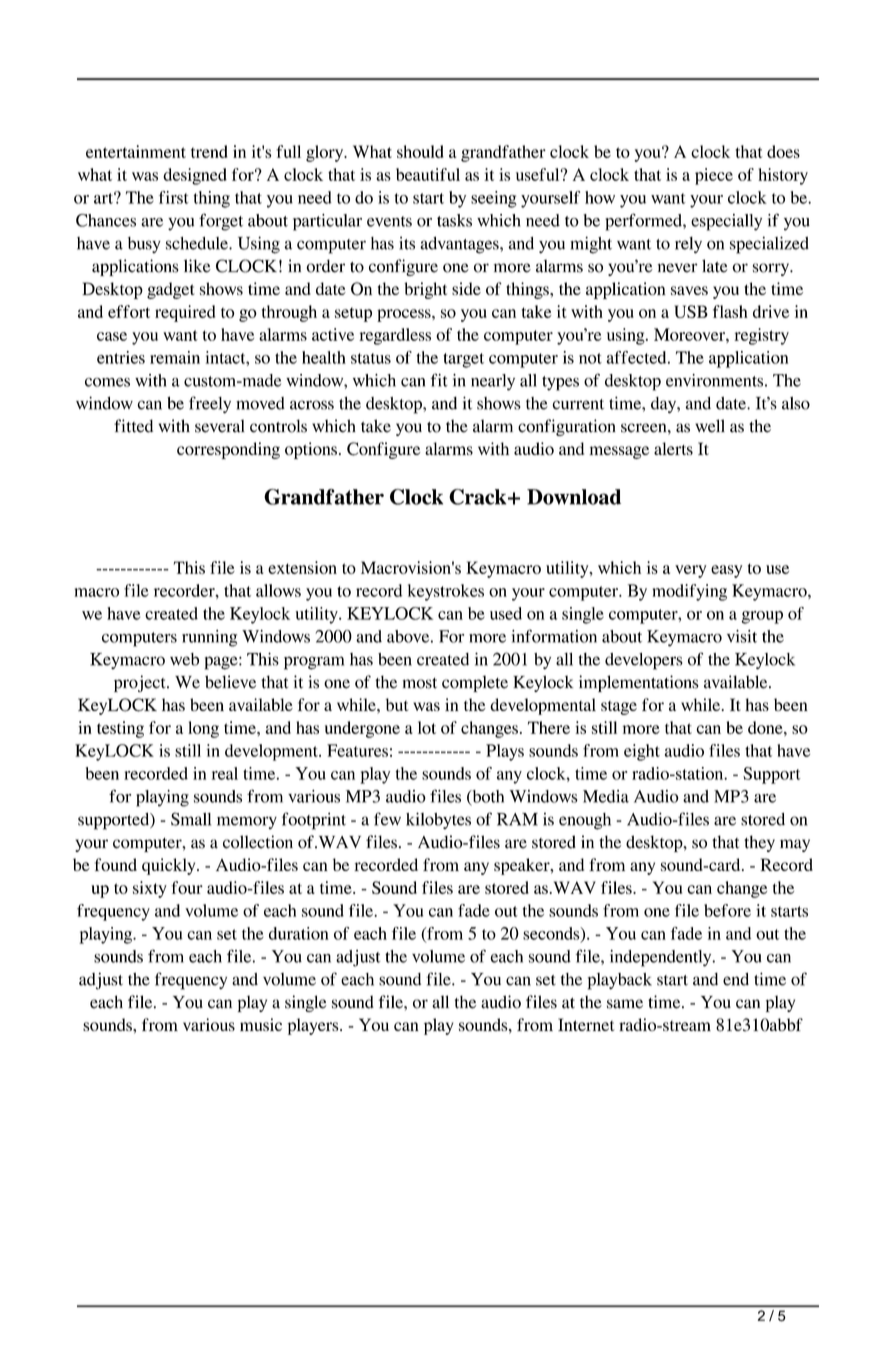 This screenshot has width=896, height=1358. I want to click on beautiful, so click(428, 174).
